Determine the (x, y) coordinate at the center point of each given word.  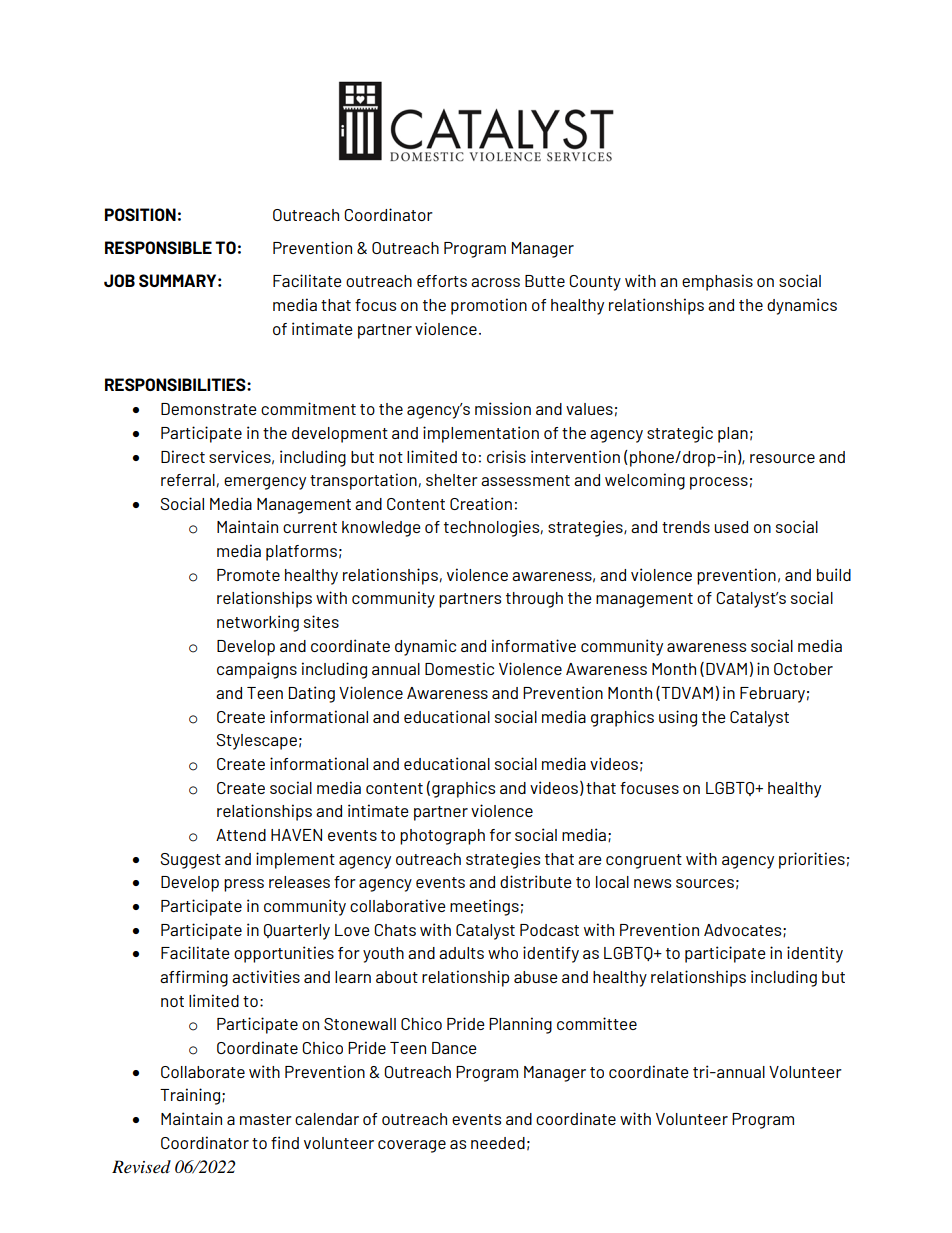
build (834, 574)
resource (782, 458)
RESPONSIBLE (158, 247)
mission (503, 408)
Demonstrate (209, 409)
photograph (442, 837)
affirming (194, 978)
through (534, 600)
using (678, 718)
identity (815, 954)
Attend (241, 835)
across (495, 282)
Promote (248, 575)
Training (190, 1096)
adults (461, 953)
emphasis (717, 282)
